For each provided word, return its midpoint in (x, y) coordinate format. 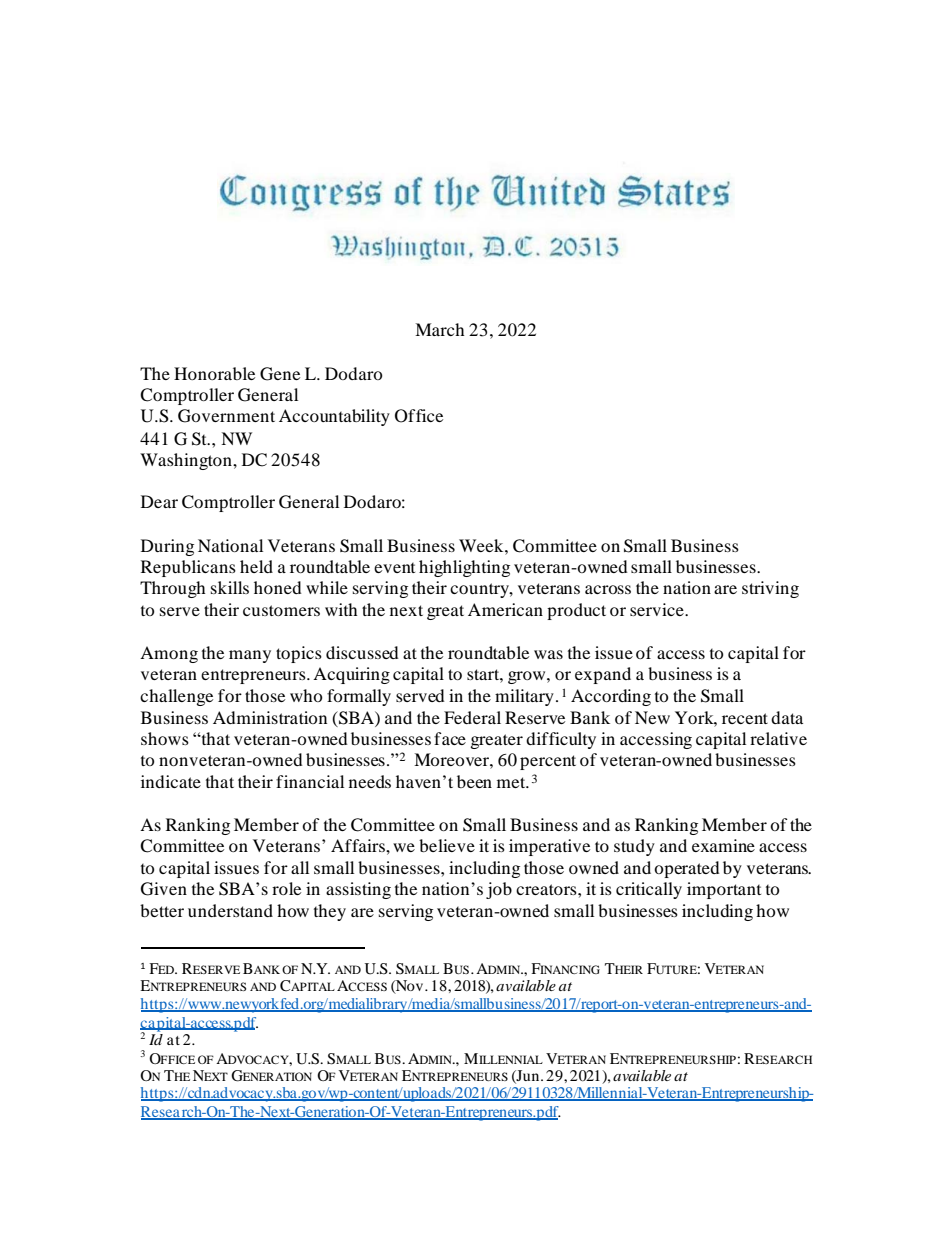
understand (230, 910)
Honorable (214, 373)
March (440, 329)
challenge (176, 697)
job (499, 890)
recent (745, 718)
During (167, 547)
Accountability (334, 417)
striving (770, 589)
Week (482, 545)
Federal (472, 717)
